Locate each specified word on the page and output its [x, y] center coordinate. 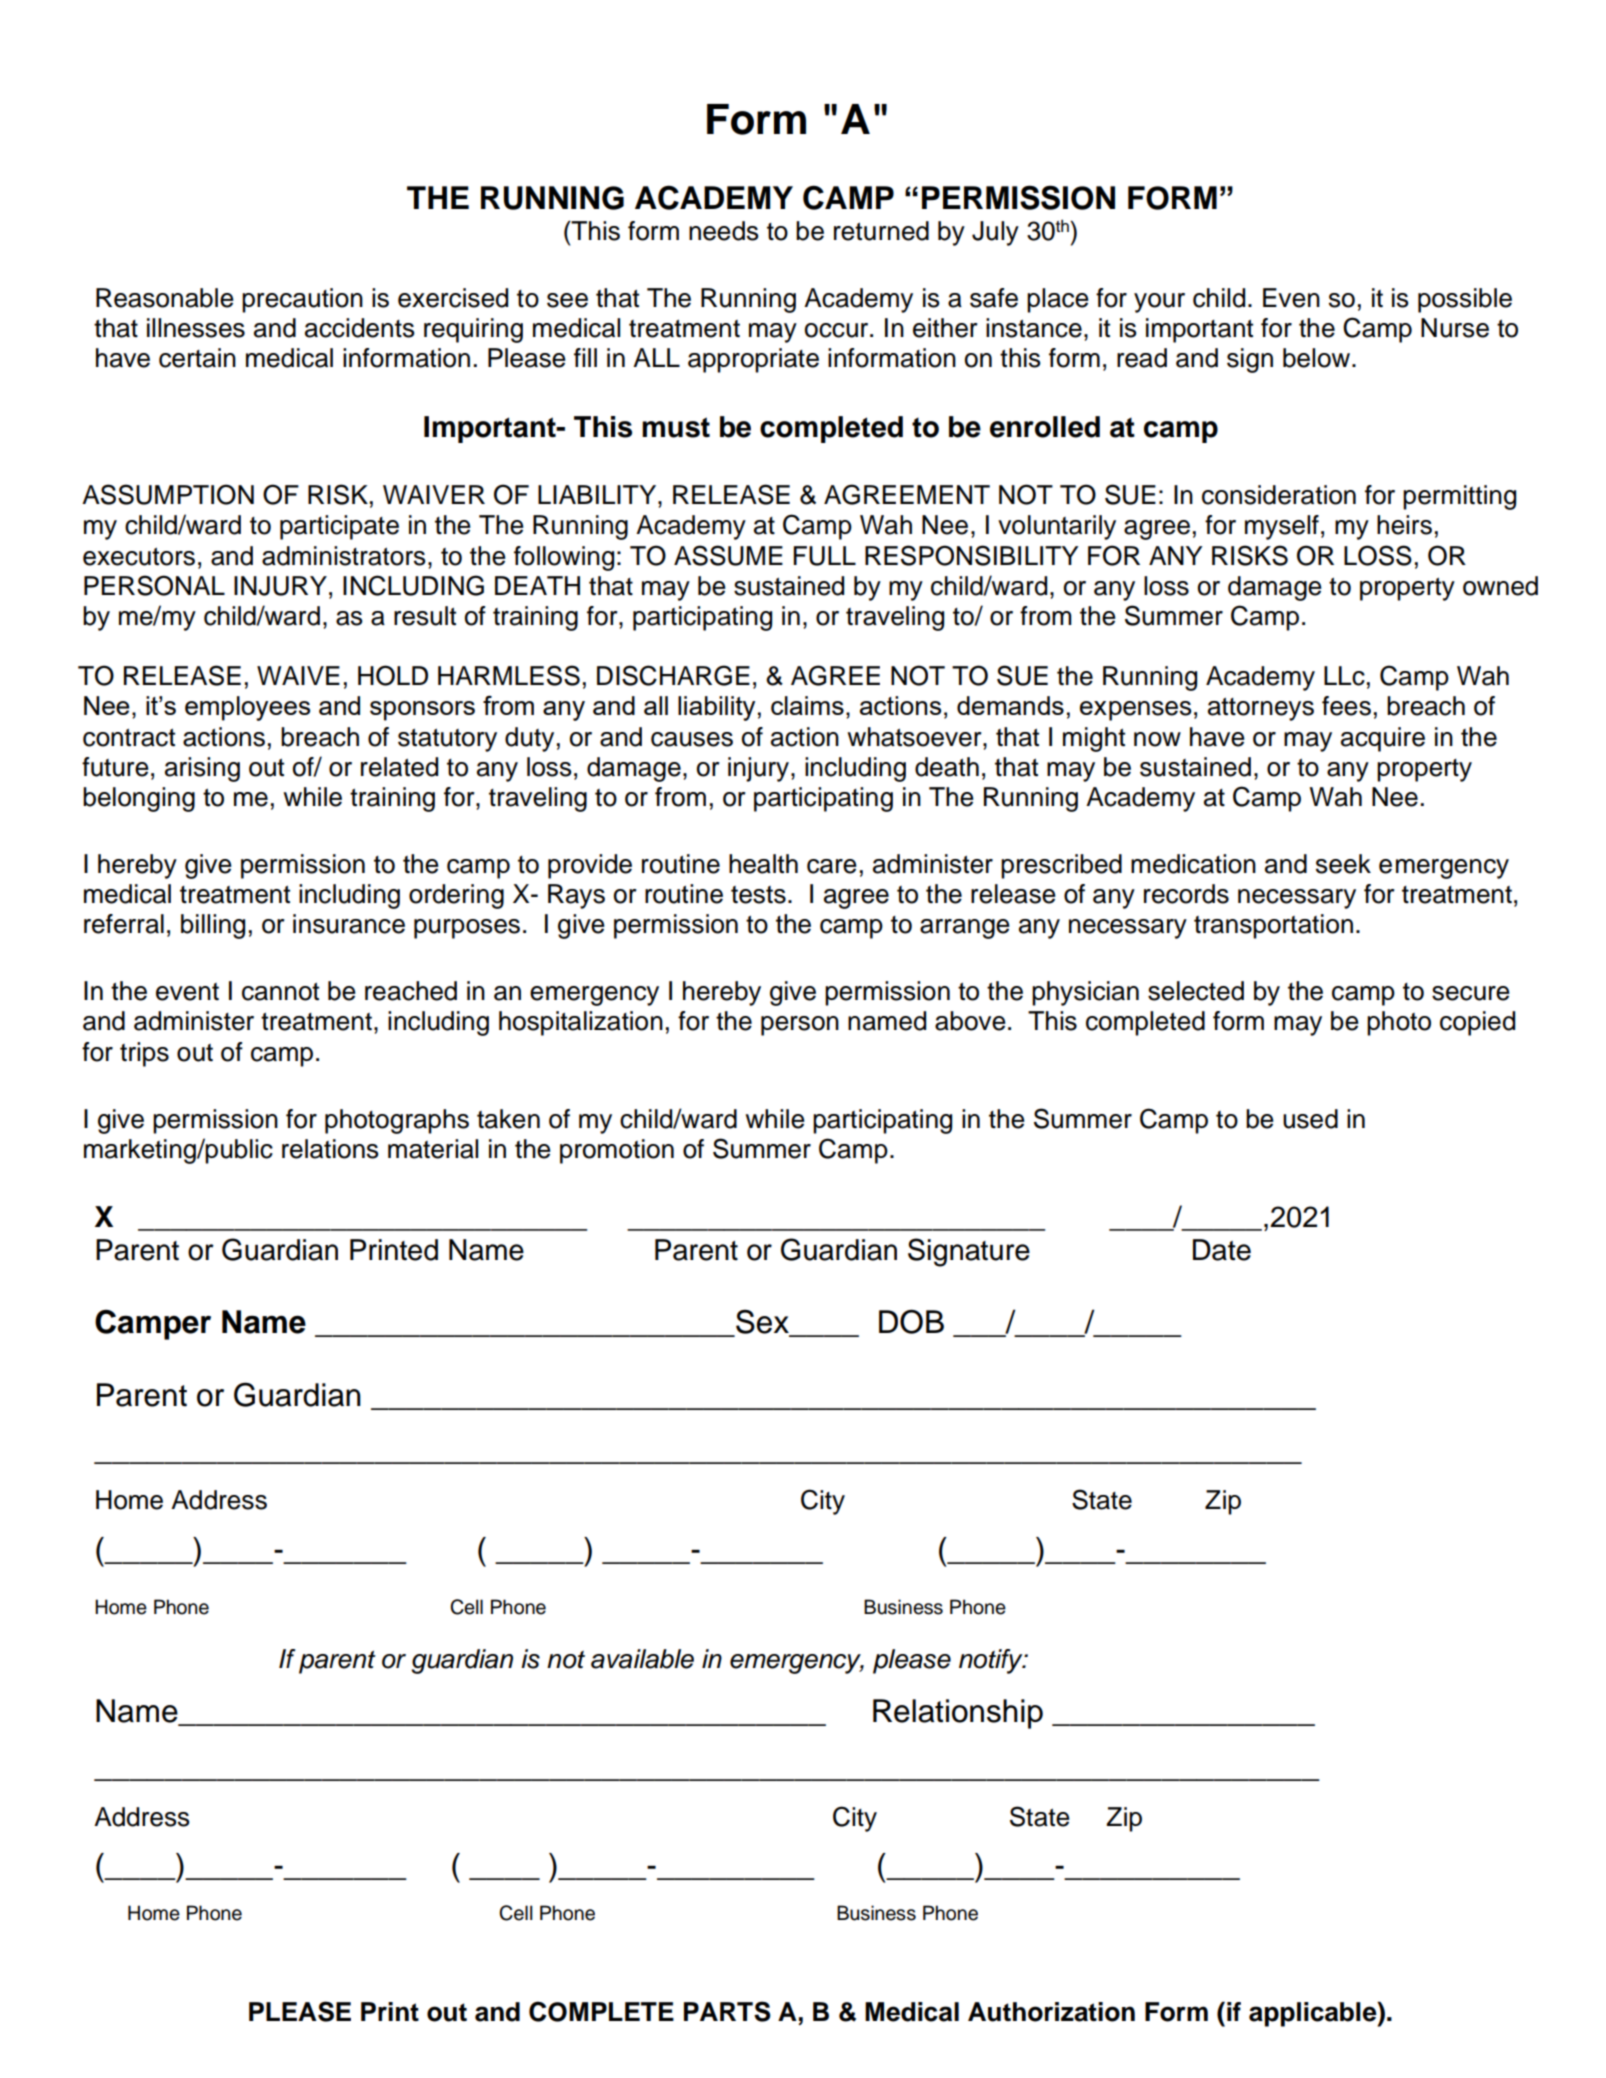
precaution [302, 300]
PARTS [727, 2011]
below [1318, 358]
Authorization [1051, 2012]
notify [992, 1661]
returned [881, 231]
